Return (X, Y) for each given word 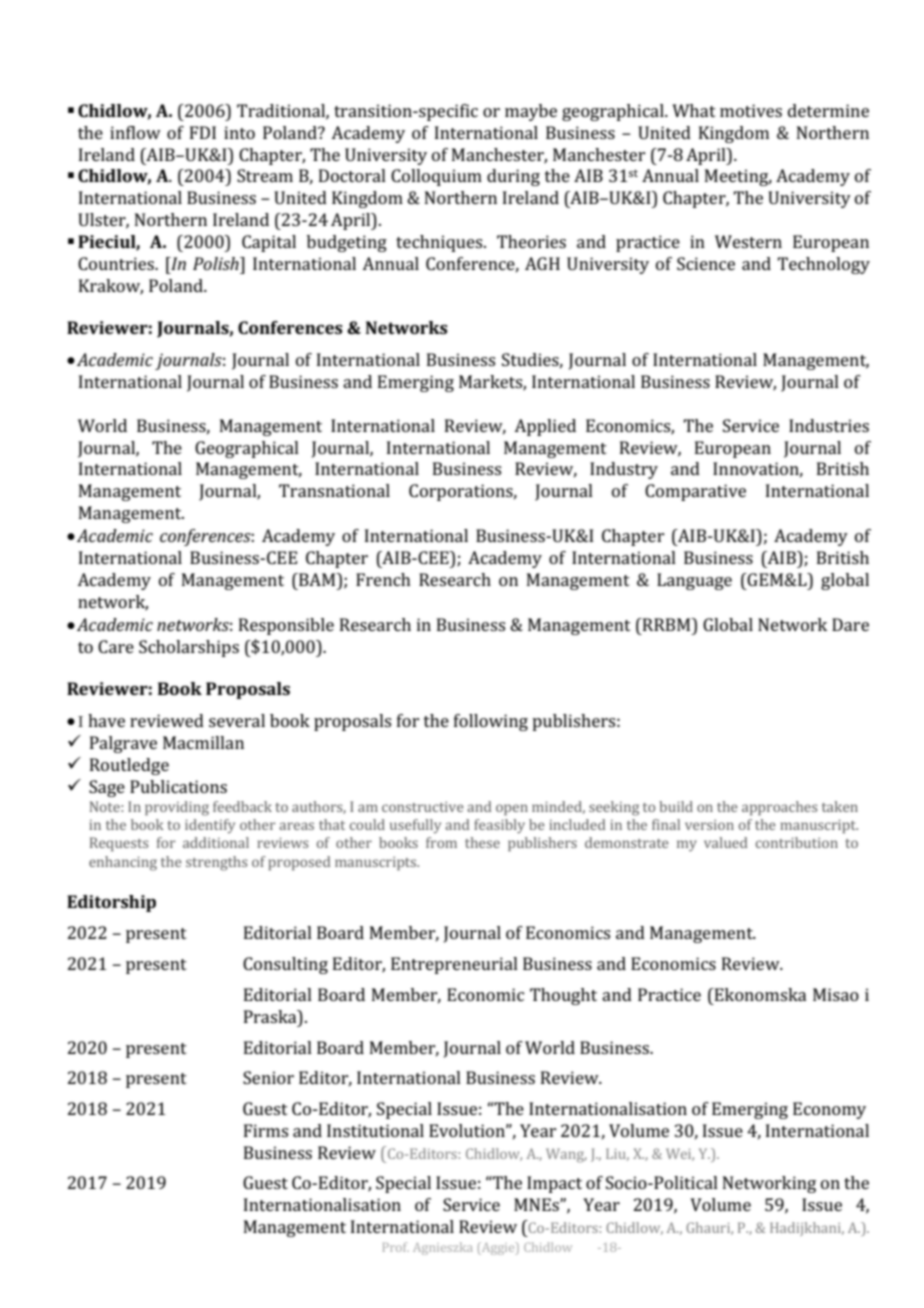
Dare (850, 624)
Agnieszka (442, 1248)
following (491, 722)
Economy (829, 1110)
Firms (266, 1130)
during (513, 177)
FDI (203, 132)
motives (751, 110)
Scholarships (189, 648)
